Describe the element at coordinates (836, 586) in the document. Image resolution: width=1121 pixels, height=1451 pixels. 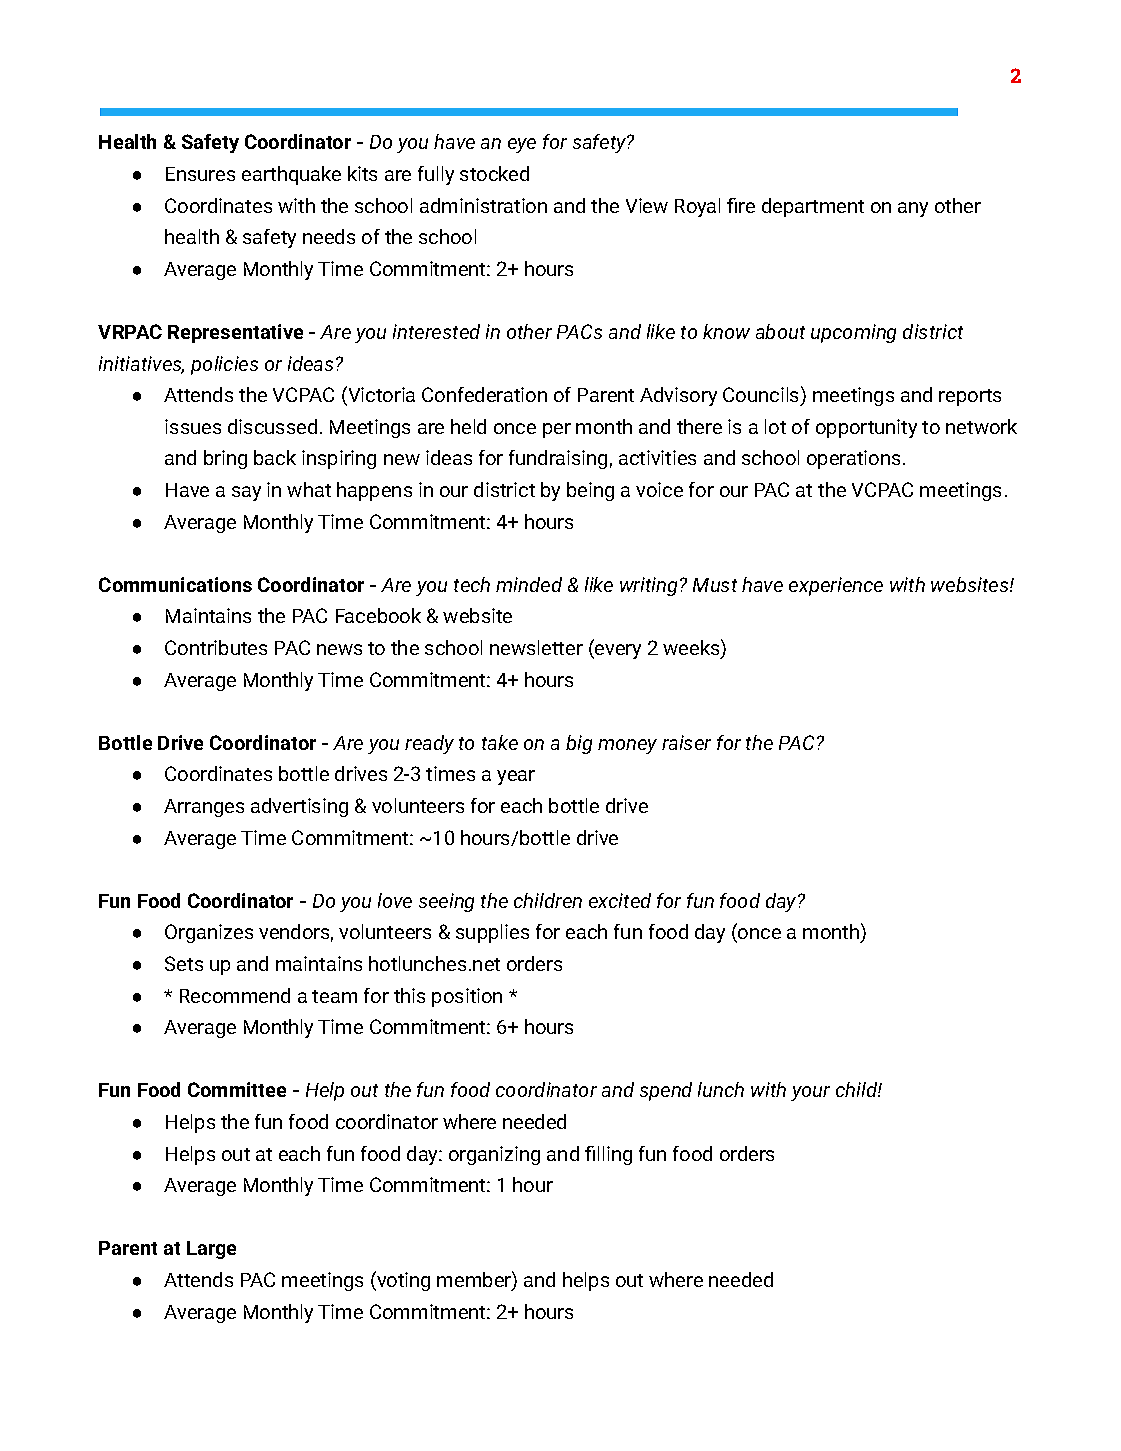
I see `experience` at that location.
